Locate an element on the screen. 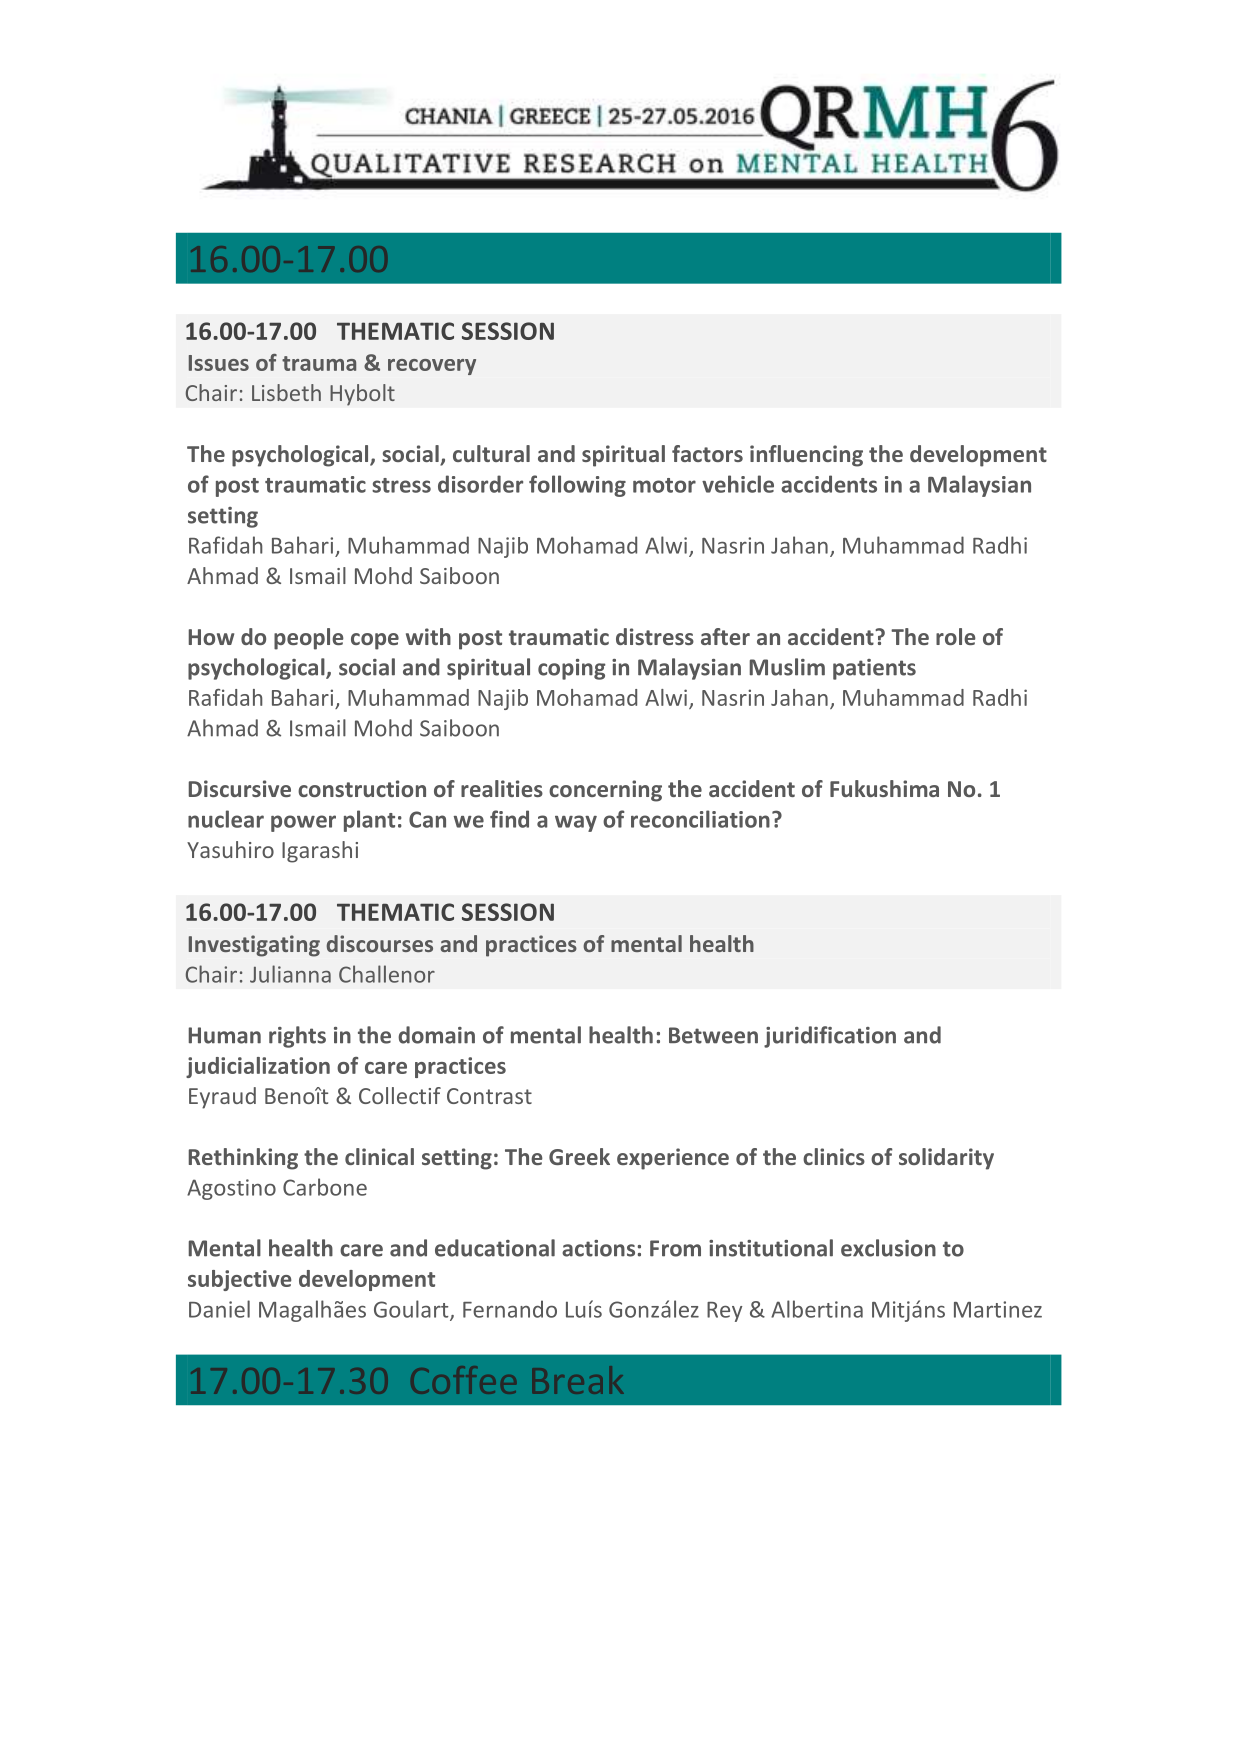  way is located at coordinates (576, 823).
